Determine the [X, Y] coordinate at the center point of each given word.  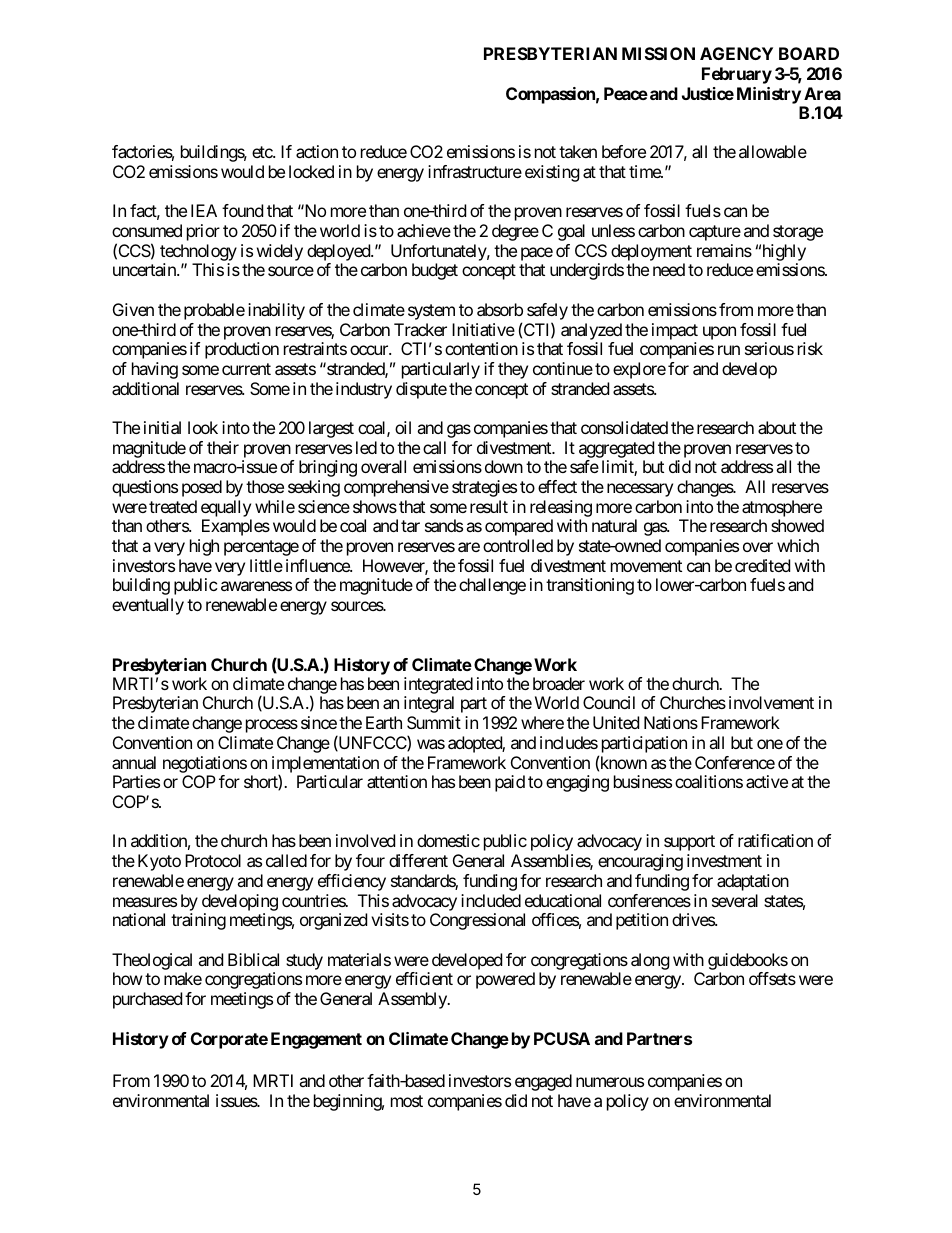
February [737, 75]
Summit [434, 722]
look [203, 427]
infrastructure [475, 171]
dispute [421, 390]
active [767, 781]
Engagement [316, 1040]
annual [134, 762]
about [777, 427]
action [317, 151]
